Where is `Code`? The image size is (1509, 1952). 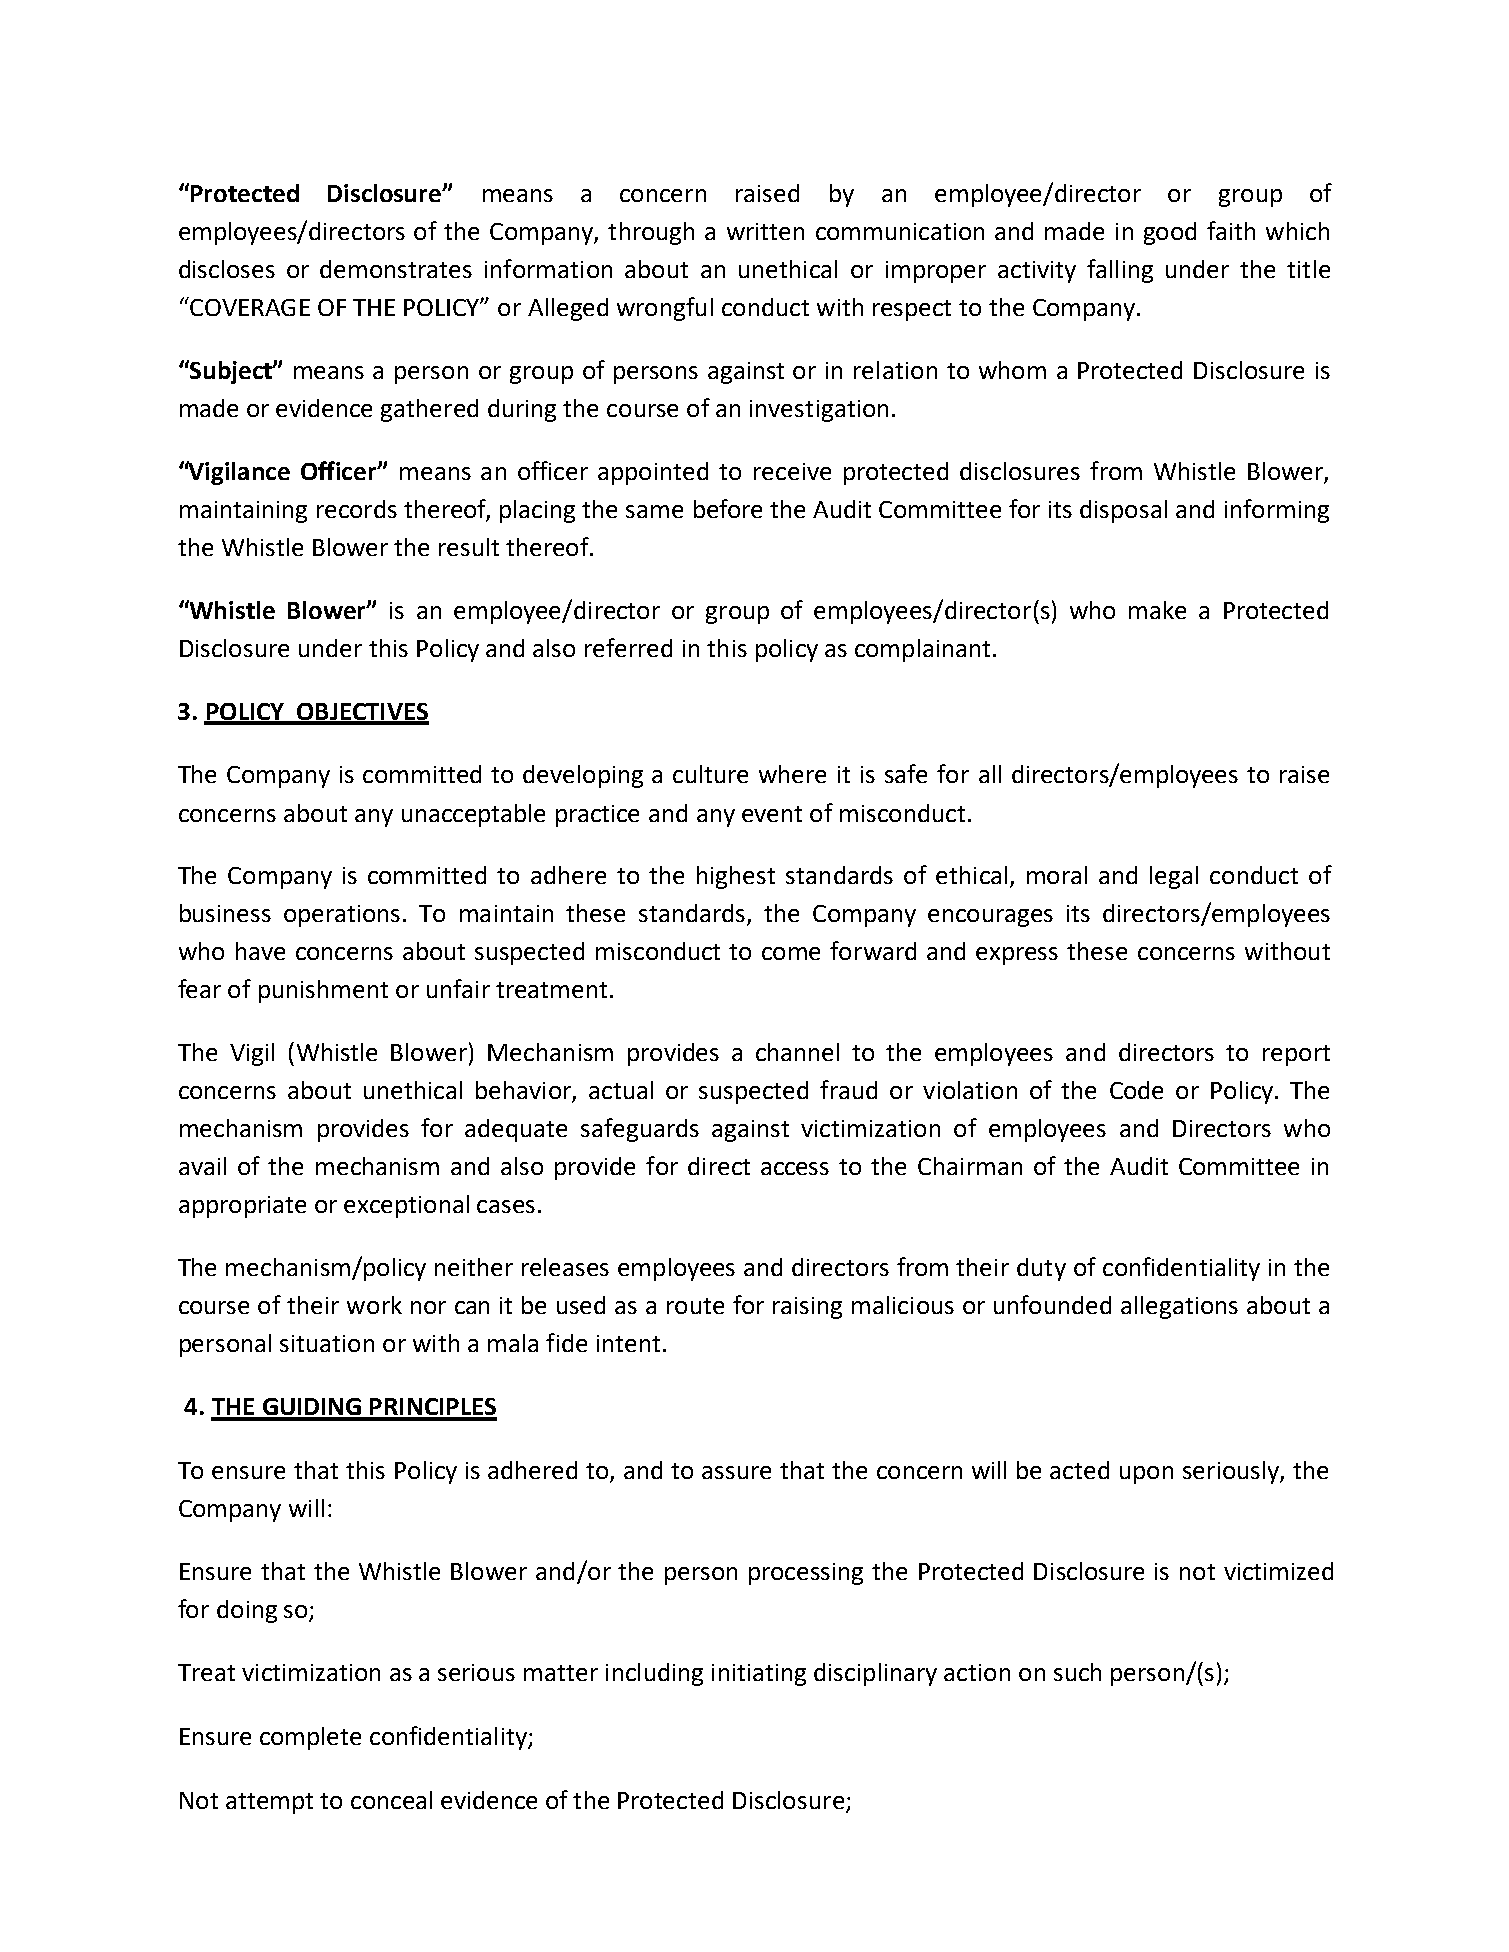
Code is located at coordinates (1136, 1090).
